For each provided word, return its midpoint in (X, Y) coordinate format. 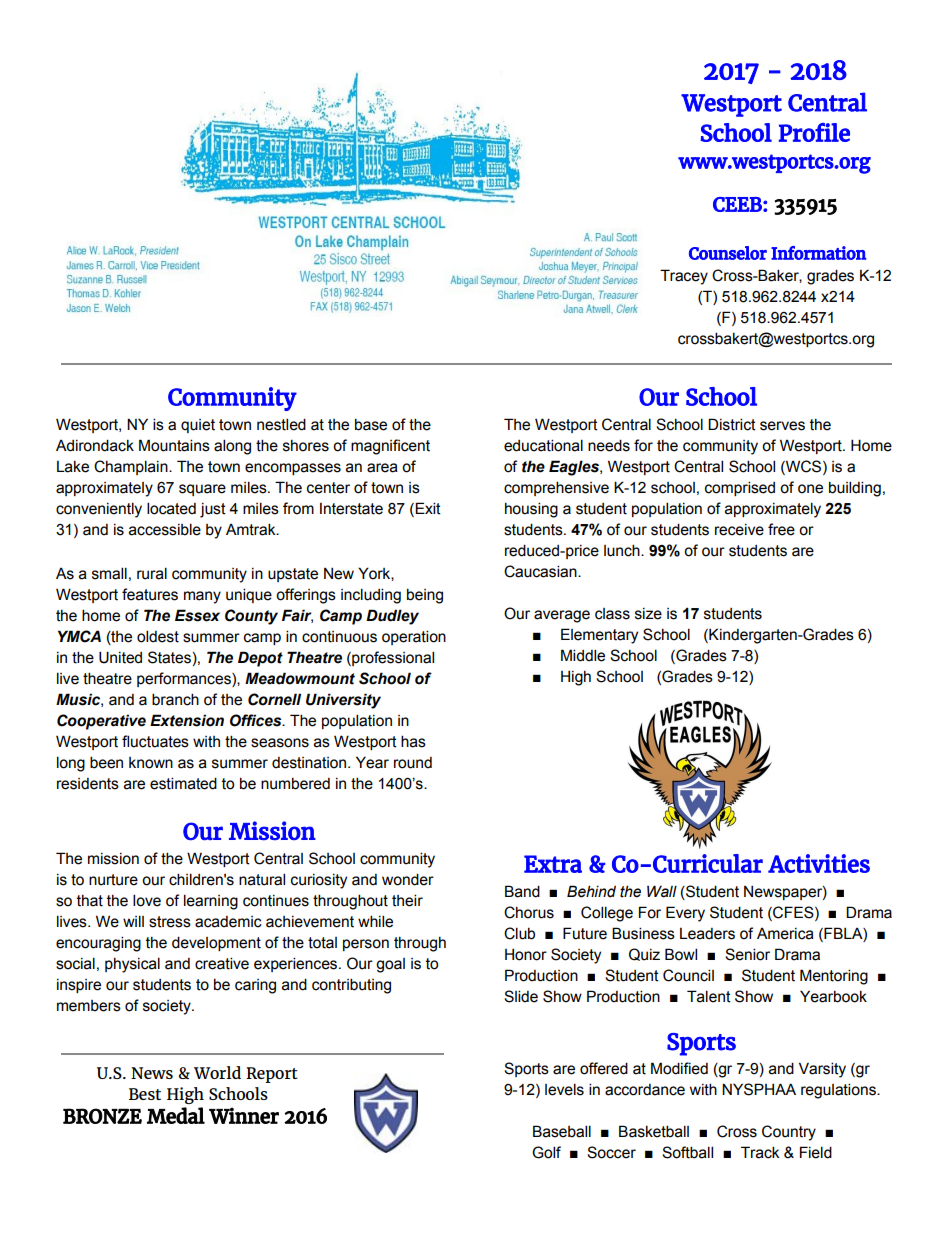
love (147, 900)
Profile (814, 132)
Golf (546, 1152)
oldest (158, 636)
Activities (819, 863)
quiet (198, 426)
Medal (176, 1115)
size (648, 614)
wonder (408, 879)
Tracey (684, 277)
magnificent (390, 447)
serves (782, 426)
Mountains (174, 445)
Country (789, 1133)
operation (414, 637)
